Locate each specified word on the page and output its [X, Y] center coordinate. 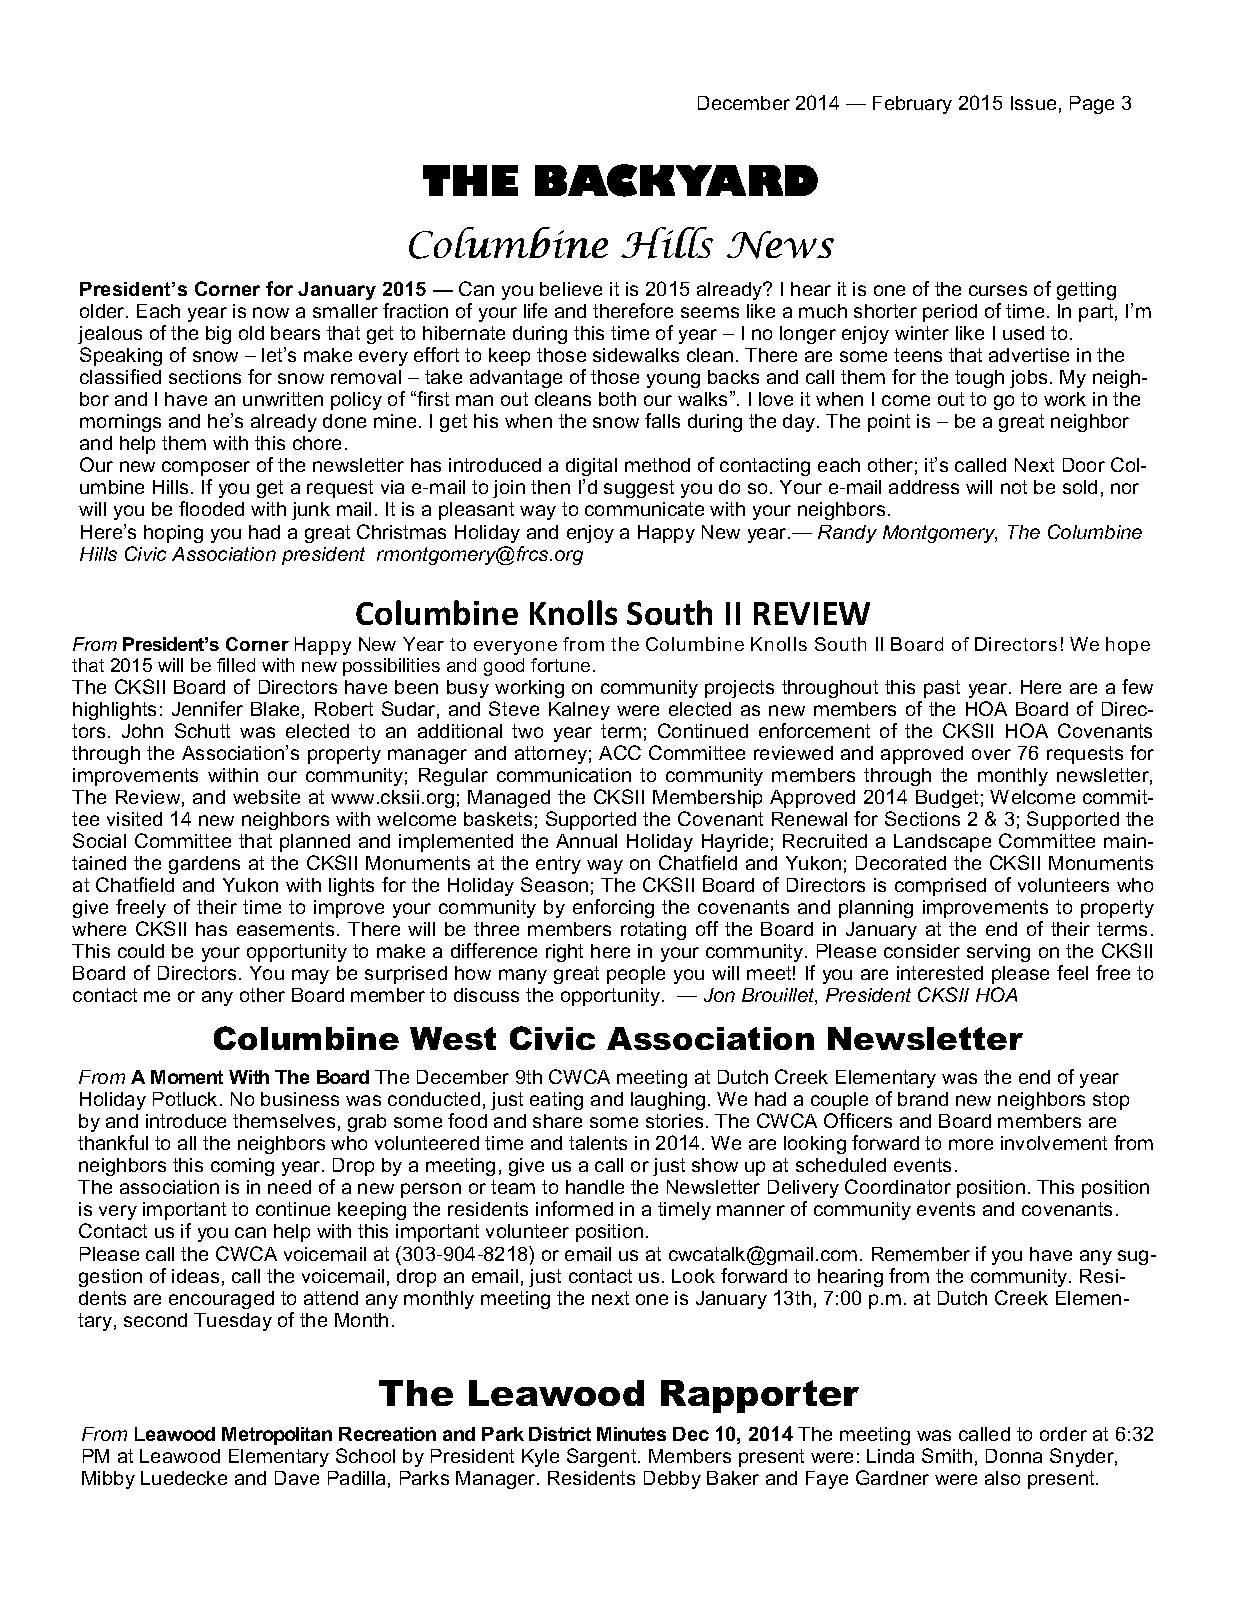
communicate [644, 509]
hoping [173, 534]
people [636, 975]
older [103, 311]
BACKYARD [676, 180]
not [1014, 487]
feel [1072, 972]
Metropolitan [277, 1436]
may [310, 976]
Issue [1033, 103]
